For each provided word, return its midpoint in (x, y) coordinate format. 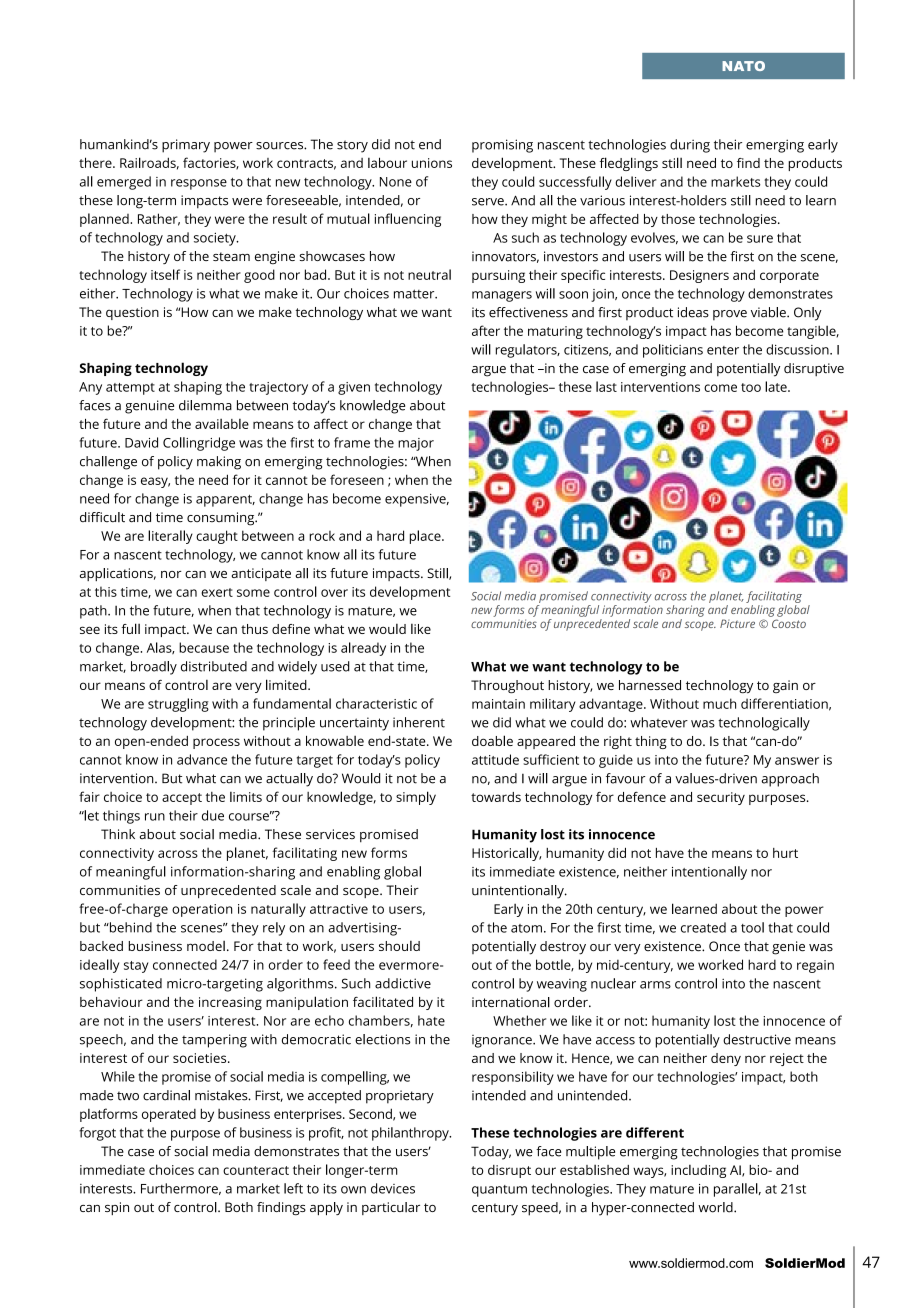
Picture (737, 623)
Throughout (507, 687)
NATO (743, 66)
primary (186, 146)
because (204, 647)
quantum (499, 1191)
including (698, 1171)
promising (502, 146)
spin (117, 1208)
